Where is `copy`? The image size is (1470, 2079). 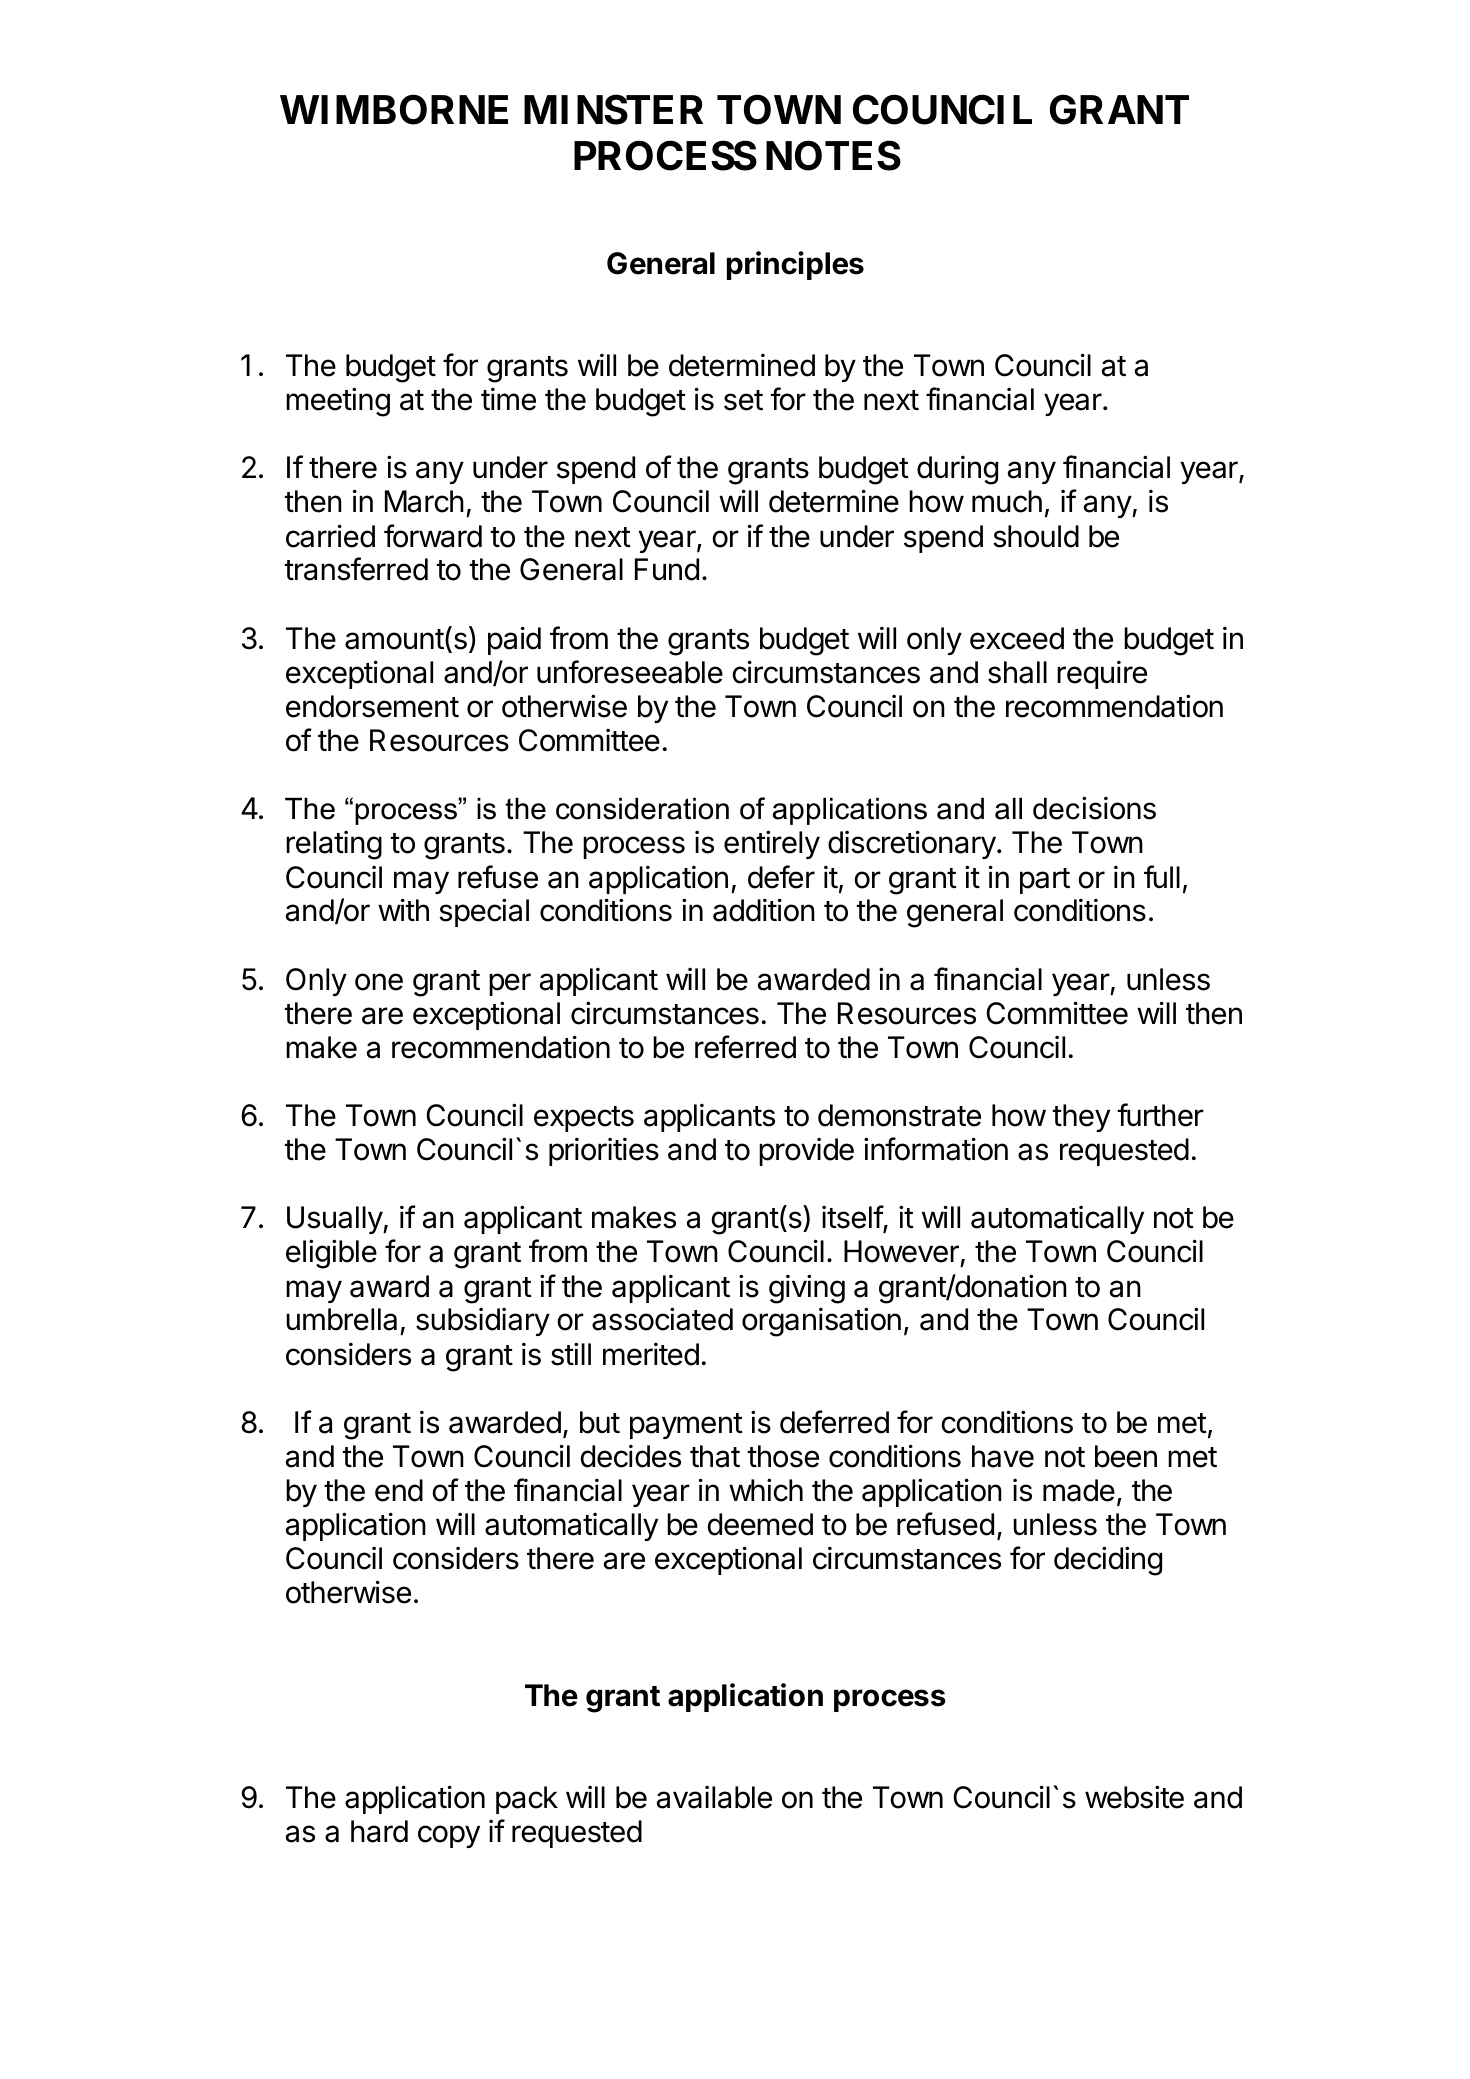 copy is located at coordinates (449, 1836).
